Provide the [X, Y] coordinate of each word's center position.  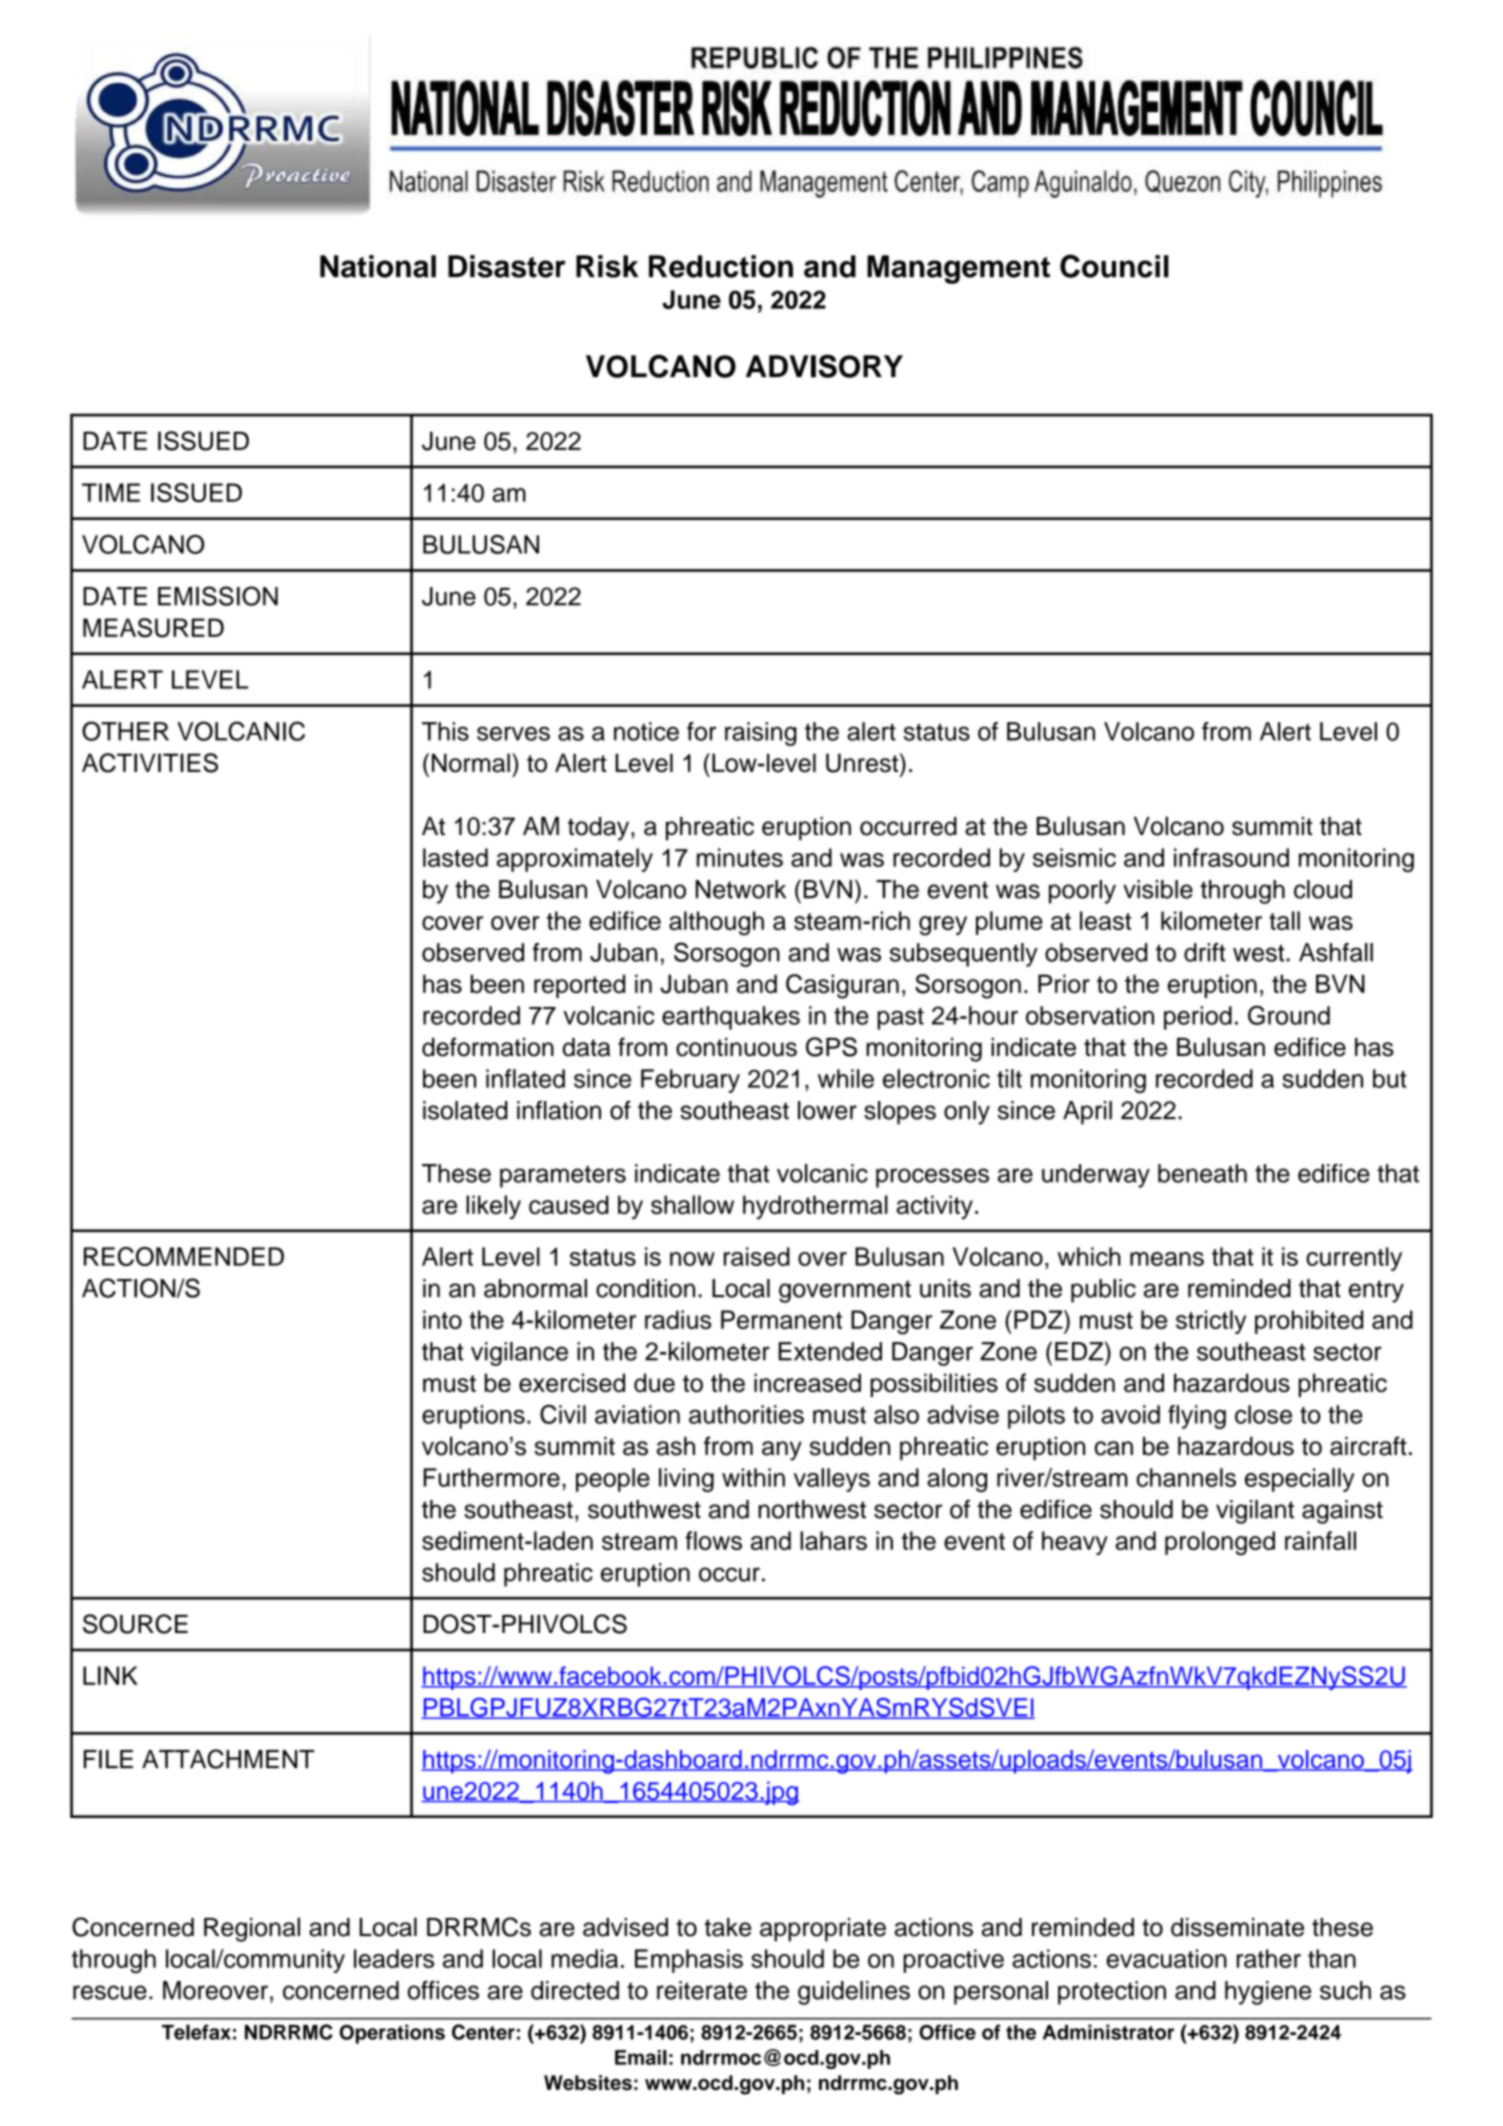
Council [1114, 266]
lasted [455, 857]
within [753, 1477]
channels [1186, 1477]
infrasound [1231, 857]
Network [741, 889]
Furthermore [491, 1477]
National [378, 266]
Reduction [721, 266]
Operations [392, 2034]
